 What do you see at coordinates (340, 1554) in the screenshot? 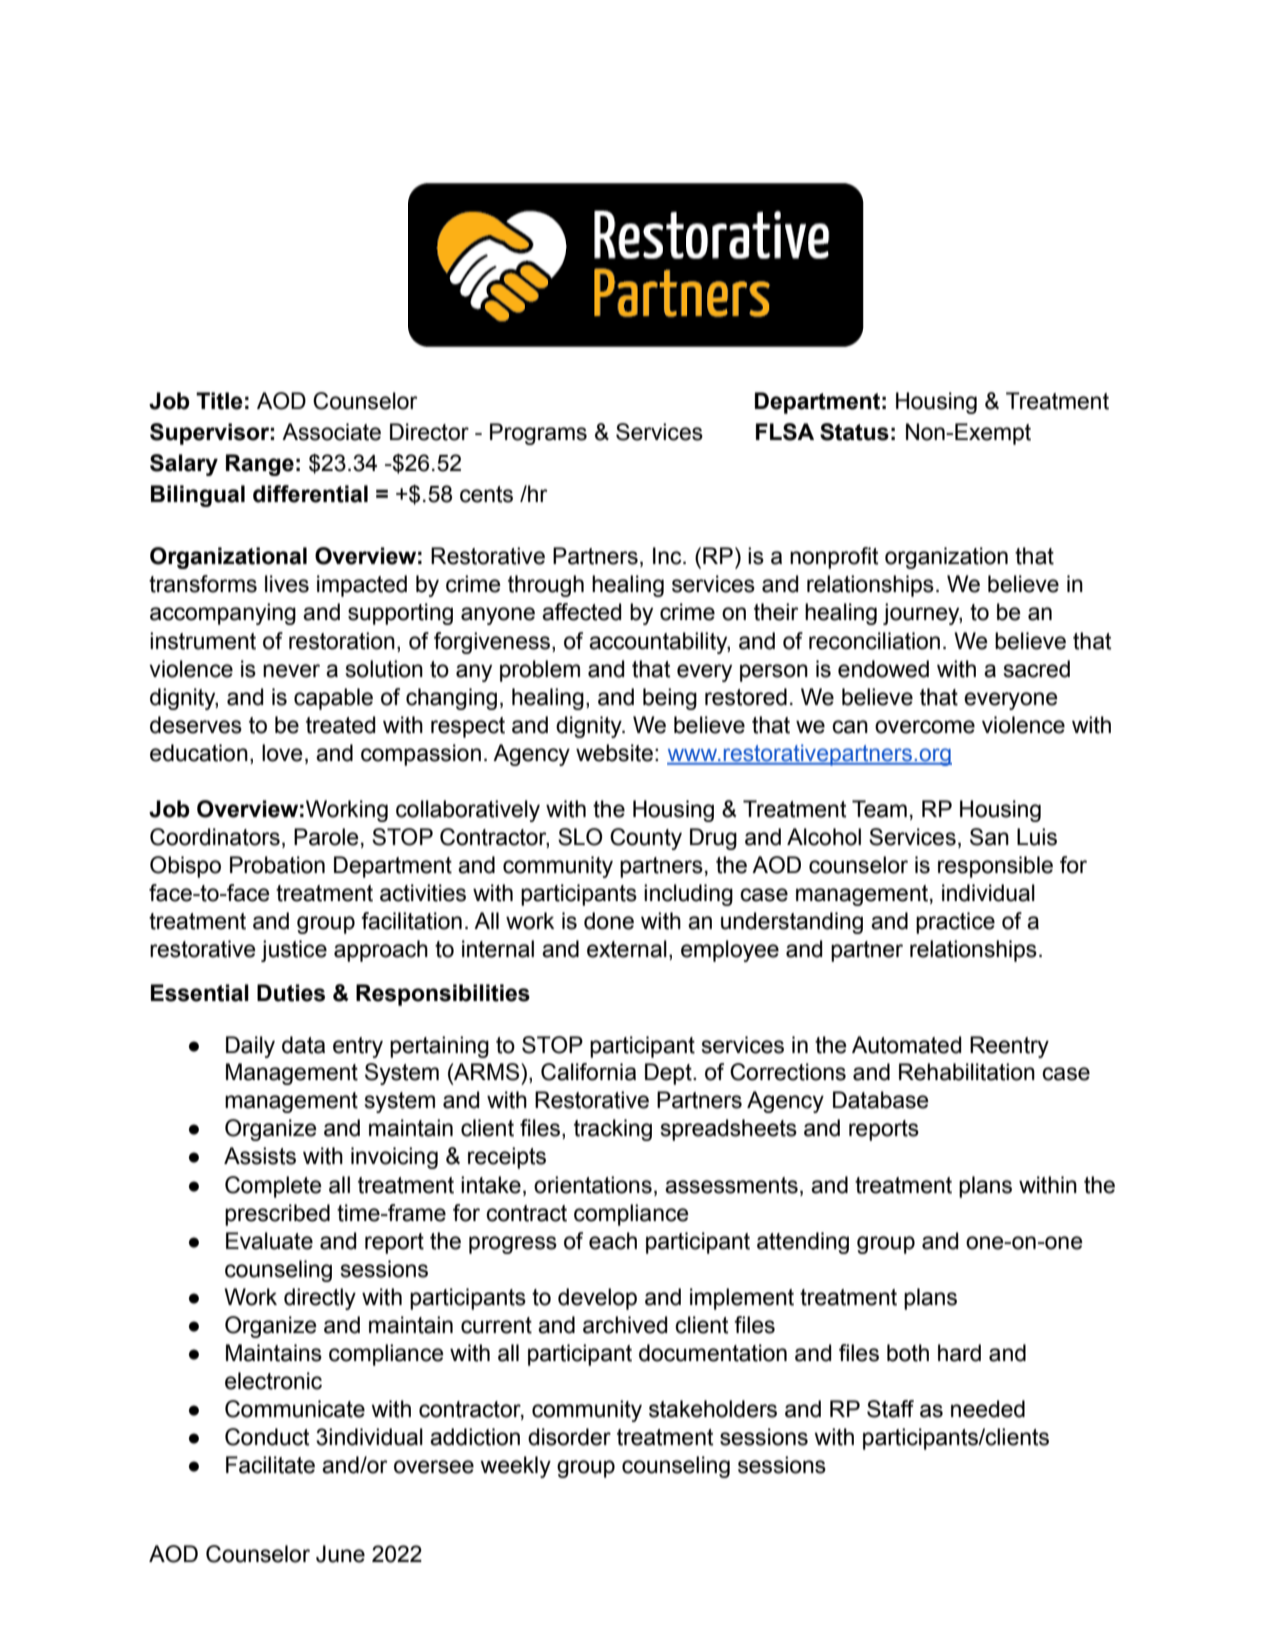
I see `June` at bounding box center [340, 1554].
